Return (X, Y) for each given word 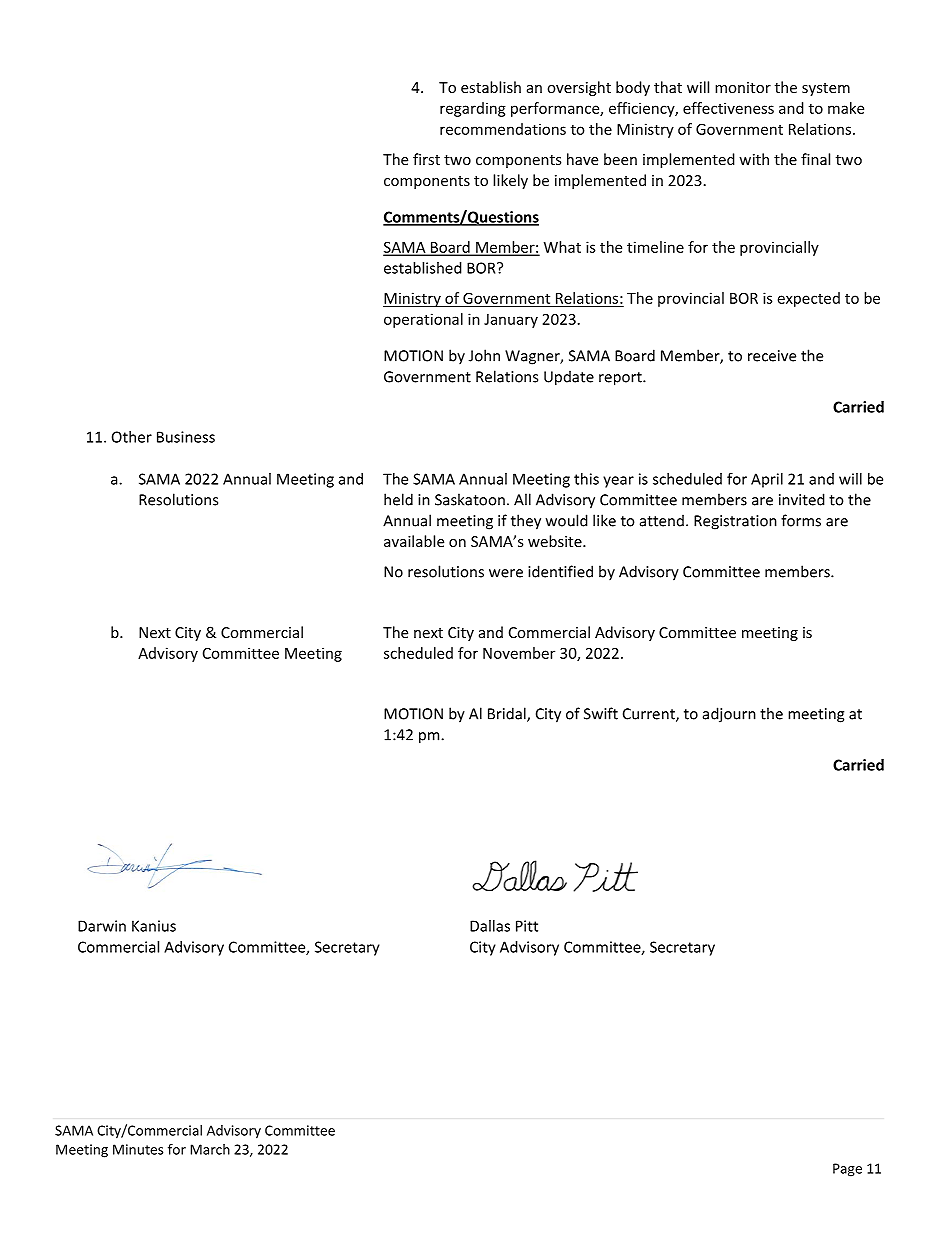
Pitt (527, 926)
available (414, 541)
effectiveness (728, 108)
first (426, 159)
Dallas (490, 926)
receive (772, 356)
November (519, 653)
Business (186, 437)
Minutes (138, 1149)
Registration (735, 522)
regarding (473, 109)
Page (847, 1170)
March (210, 1149)
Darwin (102, 926)
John (484, 355)
